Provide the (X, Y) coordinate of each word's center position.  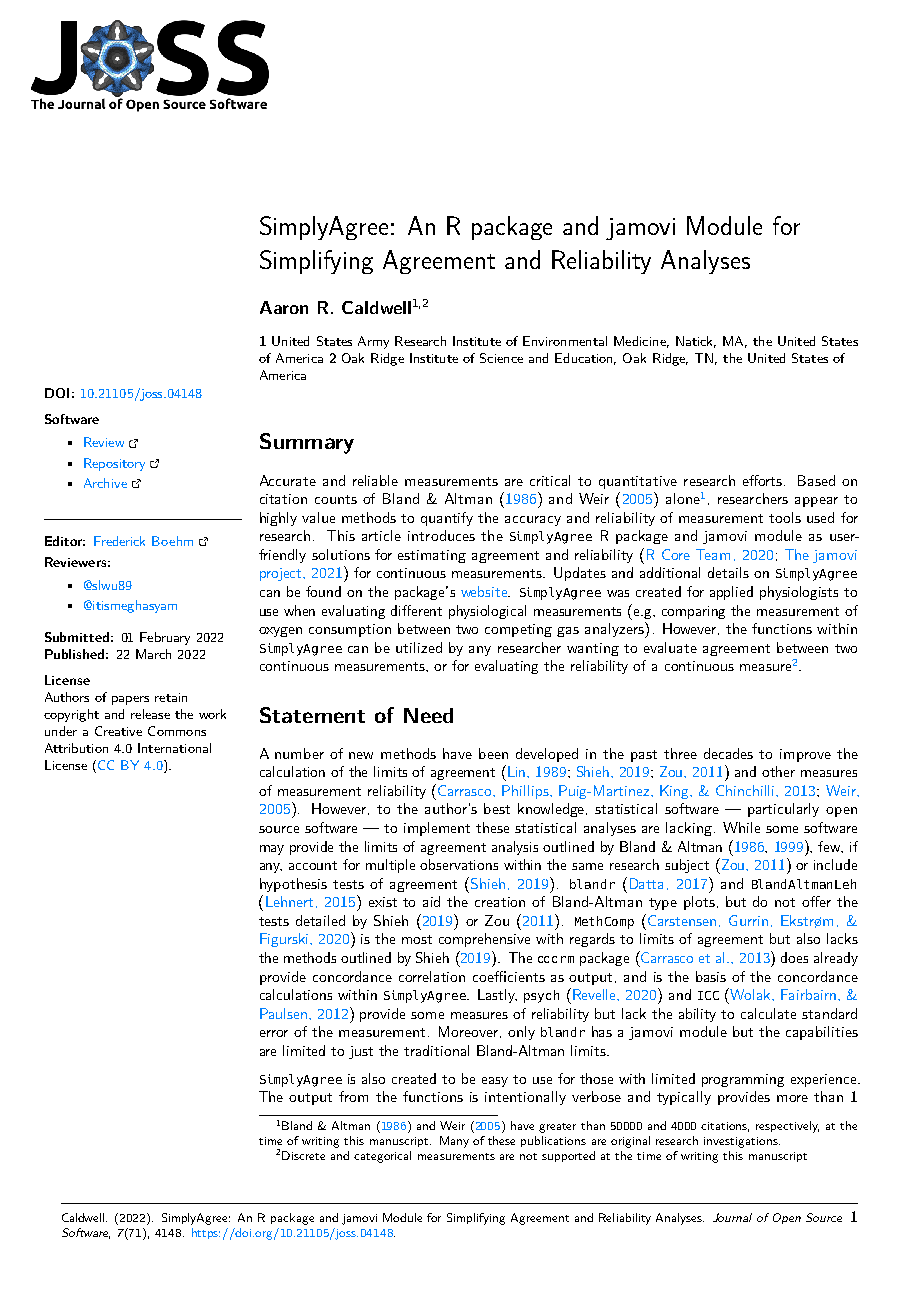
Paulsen (285, 1013)
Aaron (284, 307)
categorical (382, 1157)
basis (711, 976)
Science (501, 358)
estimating (432, 556)
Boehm (172, 541)
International (174, 748)
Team (713, 554)
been (493, 753)
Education (585, 359)
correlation (432, 976)
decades (728, 753)
